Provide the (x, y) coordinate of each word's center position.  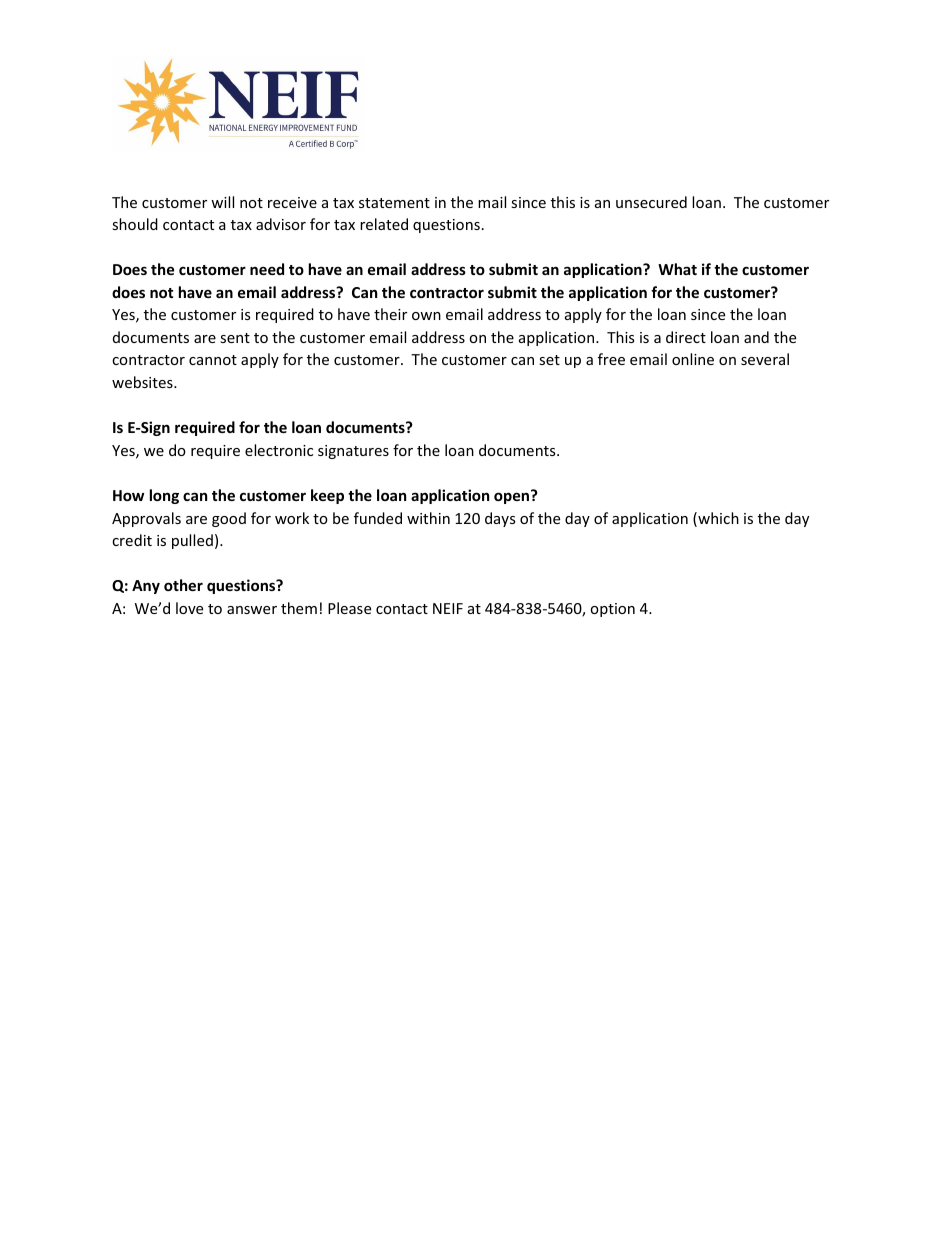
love (189, 608)
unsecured (651, 202)
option (612, 610)
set (549, 360)
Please (349, 608)
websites (143, 382)
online (693, 359)
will (222, 202)
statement (394, 203)
